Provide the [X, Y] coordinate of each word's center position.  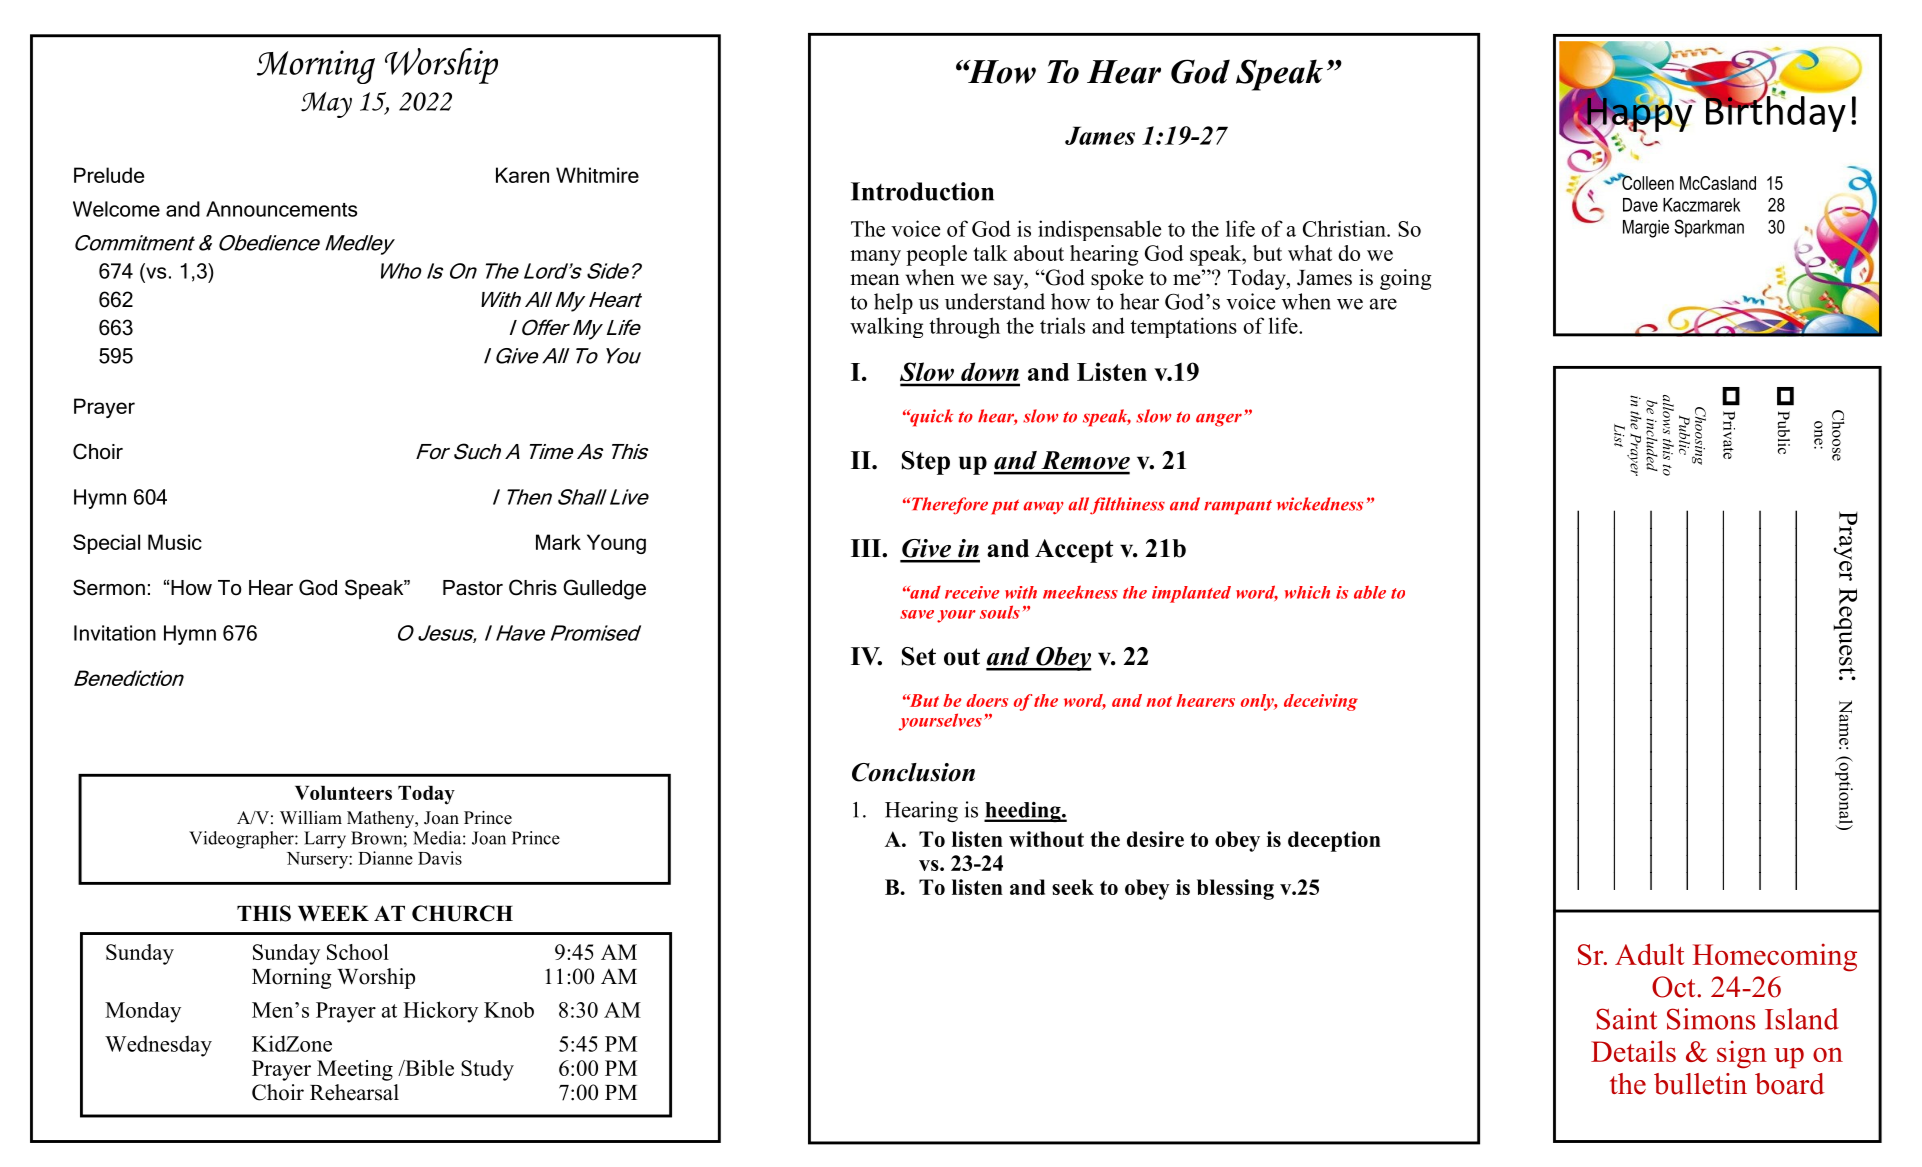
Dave [1640, 205]
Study [487, 1070]
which [1307, 592]
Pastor [473, 588]
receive [972, 592]
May [326, 105]
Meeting [355, 1070]
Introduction [922, 191]
